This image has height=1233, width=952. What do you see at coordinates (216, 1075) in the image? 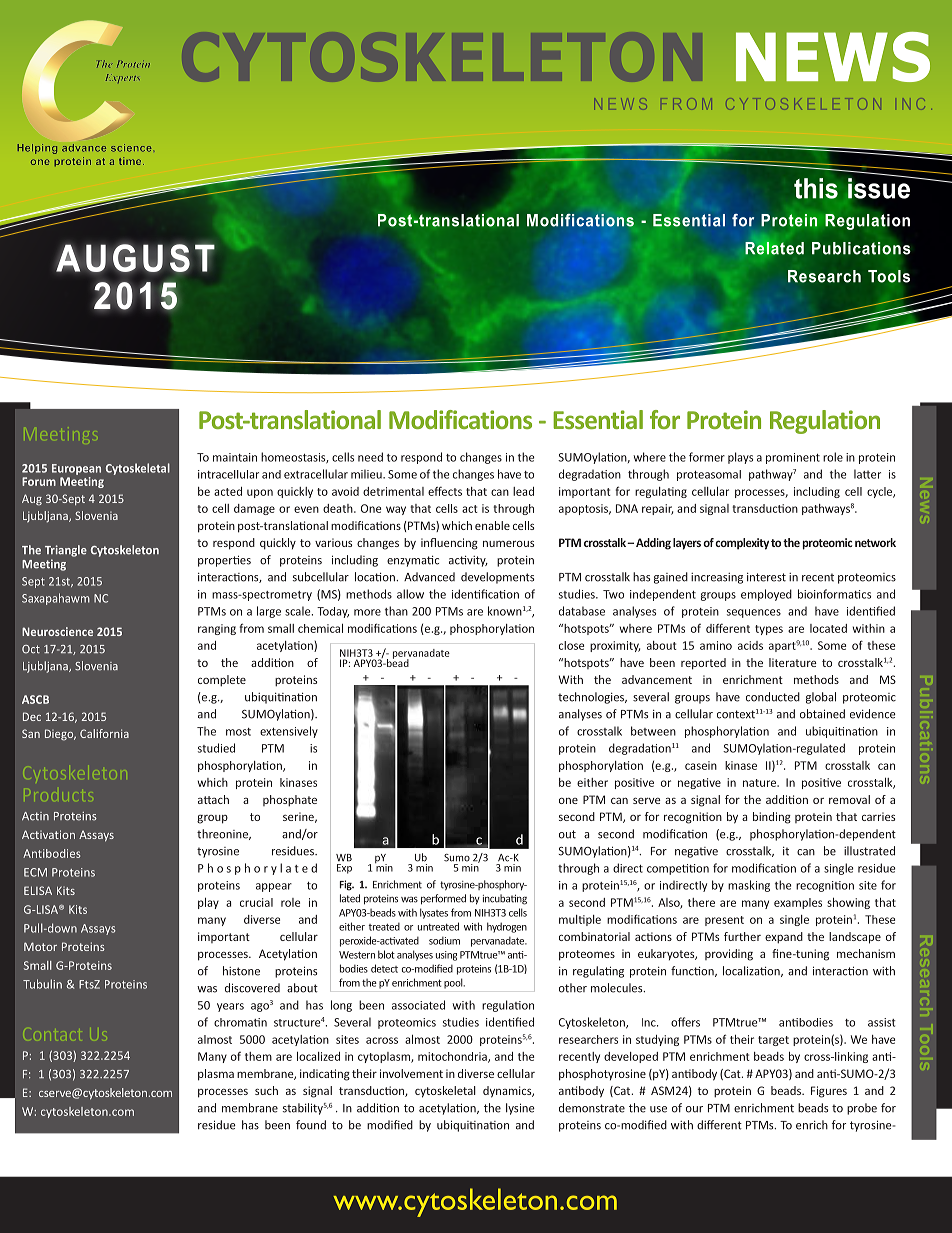
I see `plasma` at bounding box center [216, 1075].
